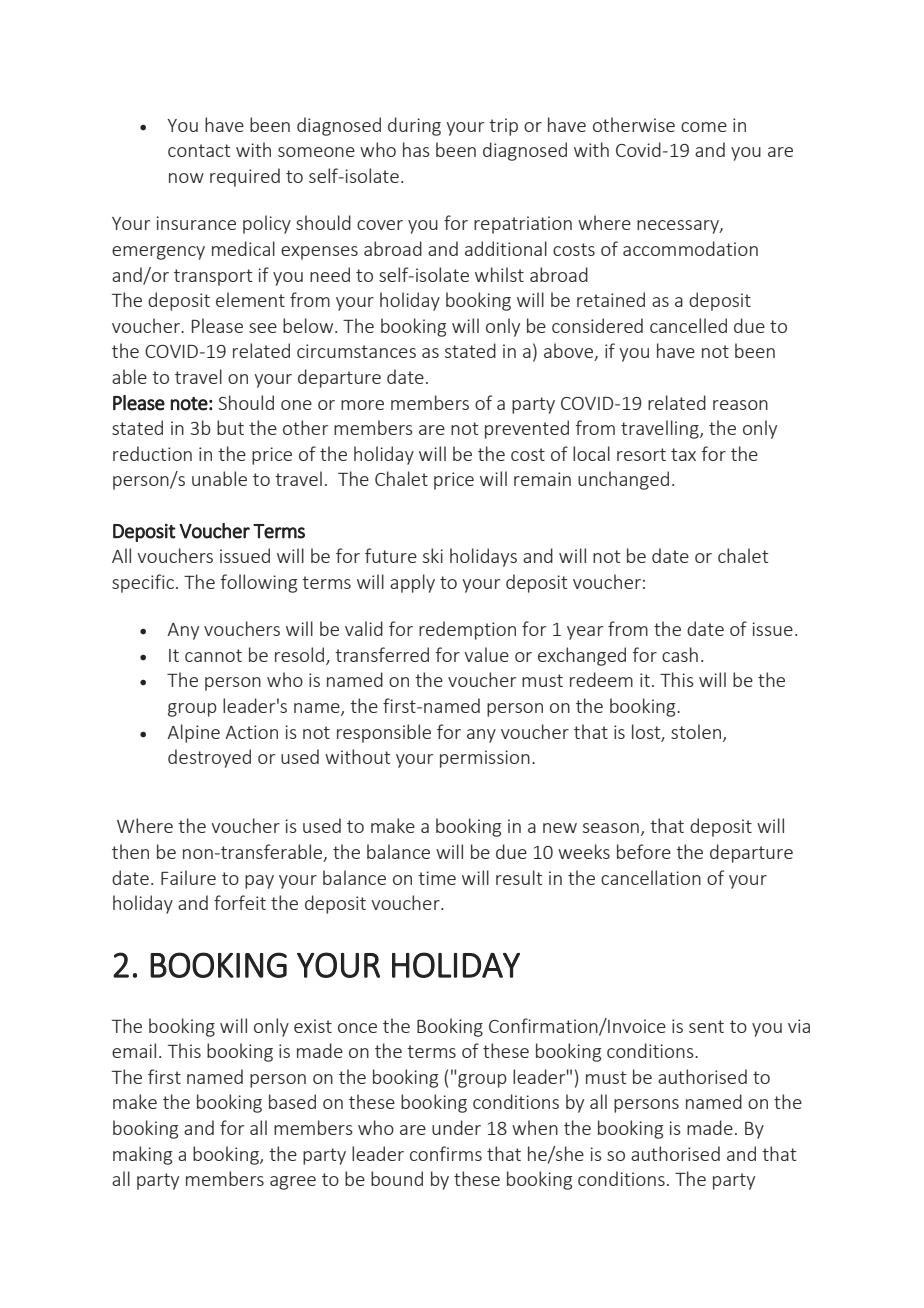  I want to click on tax, so click(683, 454).
